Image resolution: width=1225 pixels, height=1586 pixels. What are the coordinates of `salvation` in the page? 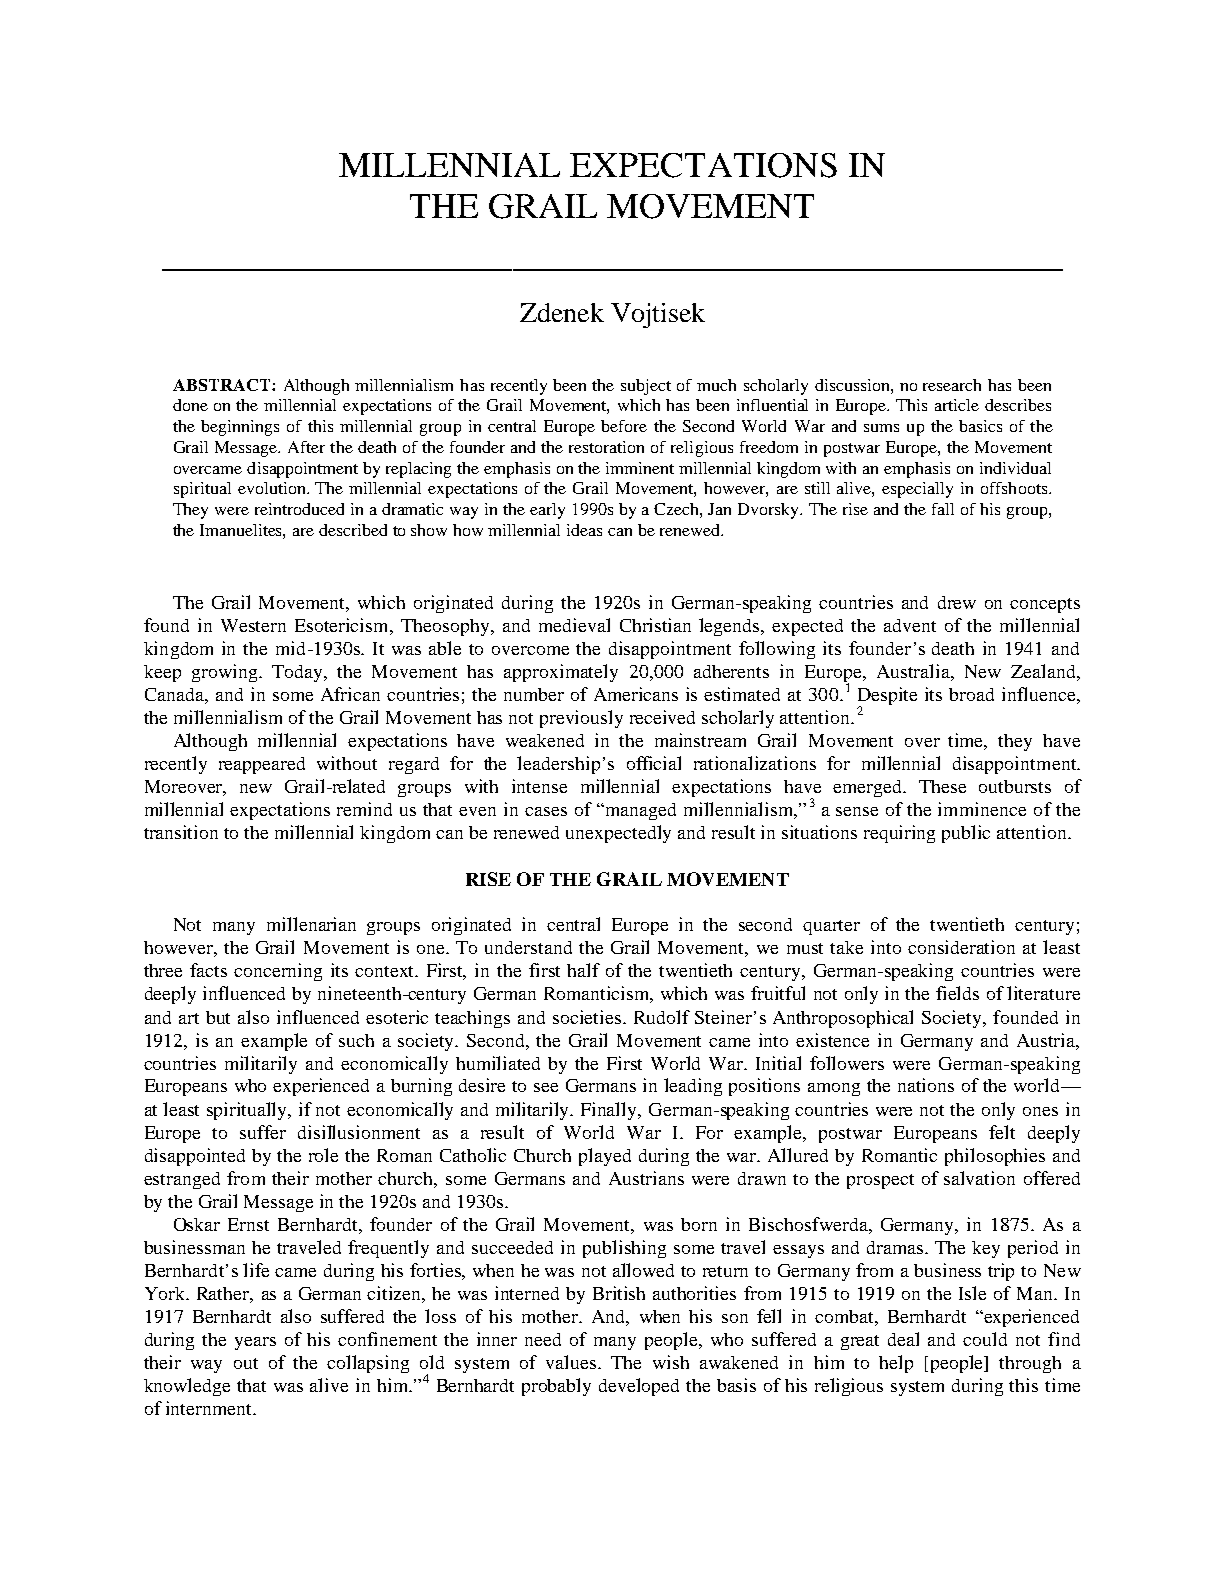 It's located at (979, 1178).
